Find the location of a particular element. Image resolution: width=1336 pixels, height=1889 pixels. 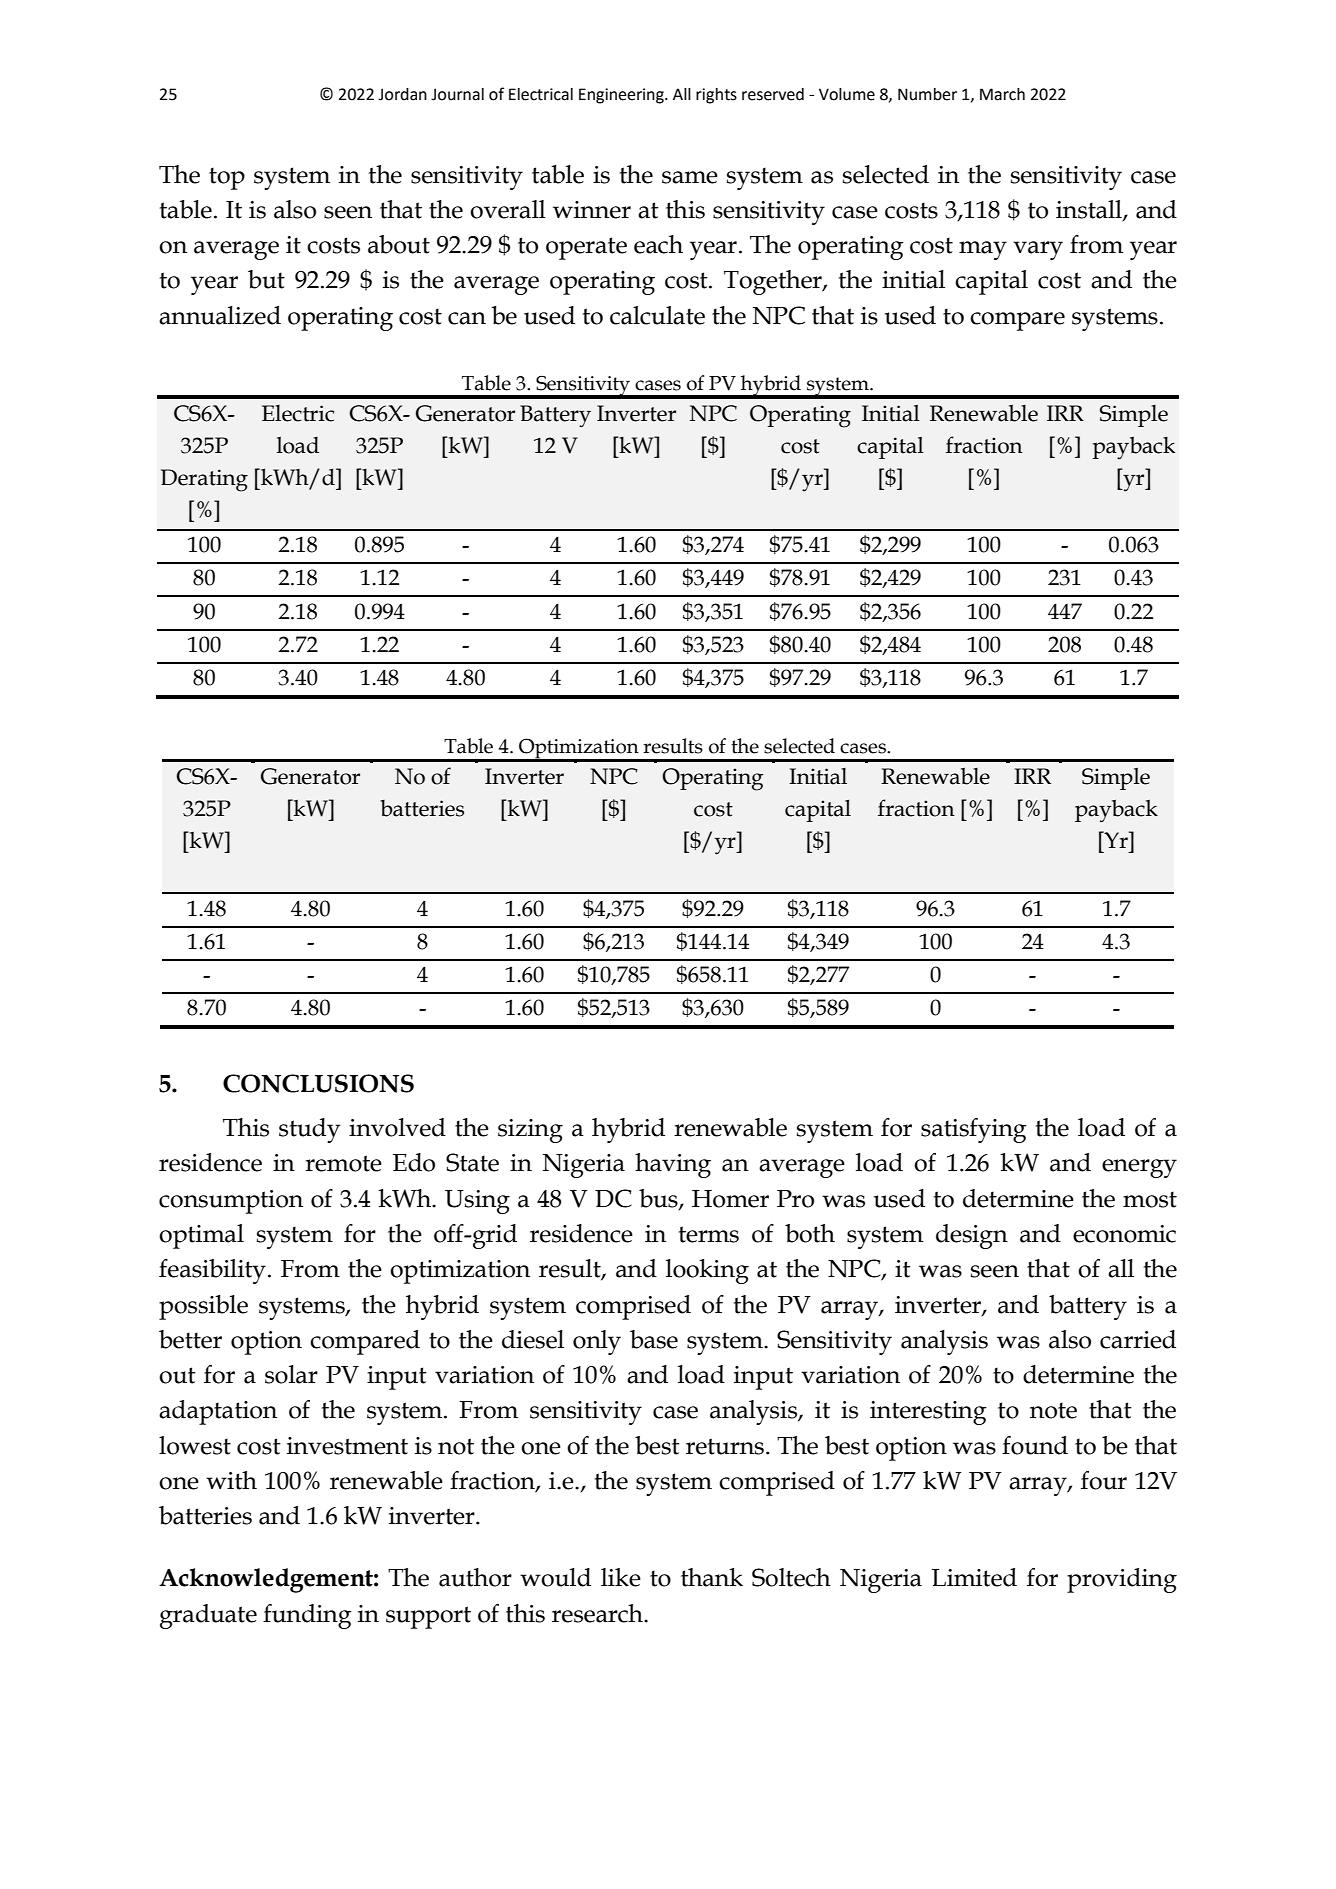

energy is located at coordinates (1139, 1168).
